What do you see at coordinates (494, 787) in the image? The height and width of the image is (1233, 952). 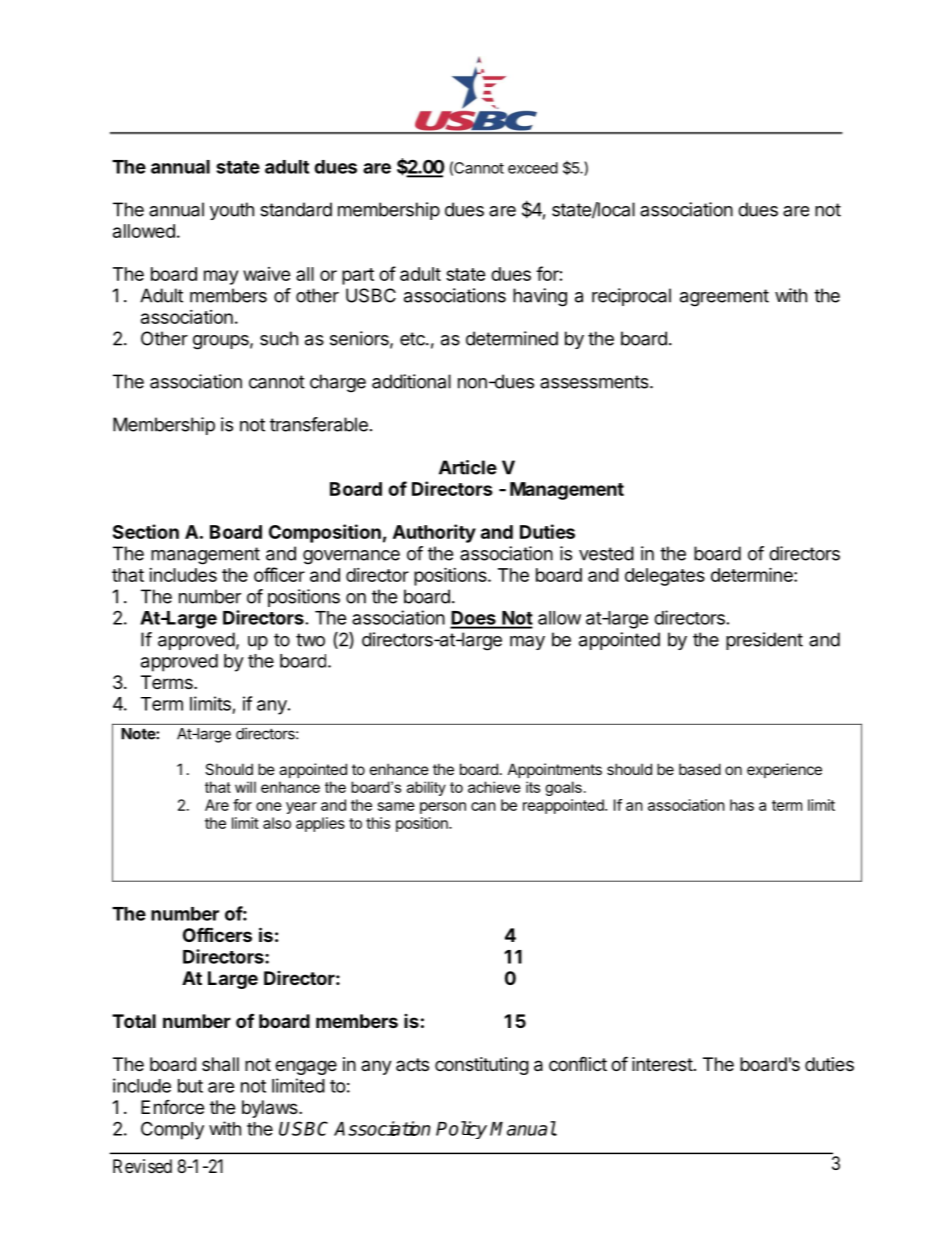 I see `achieve` at bounding box center [494, 787].
